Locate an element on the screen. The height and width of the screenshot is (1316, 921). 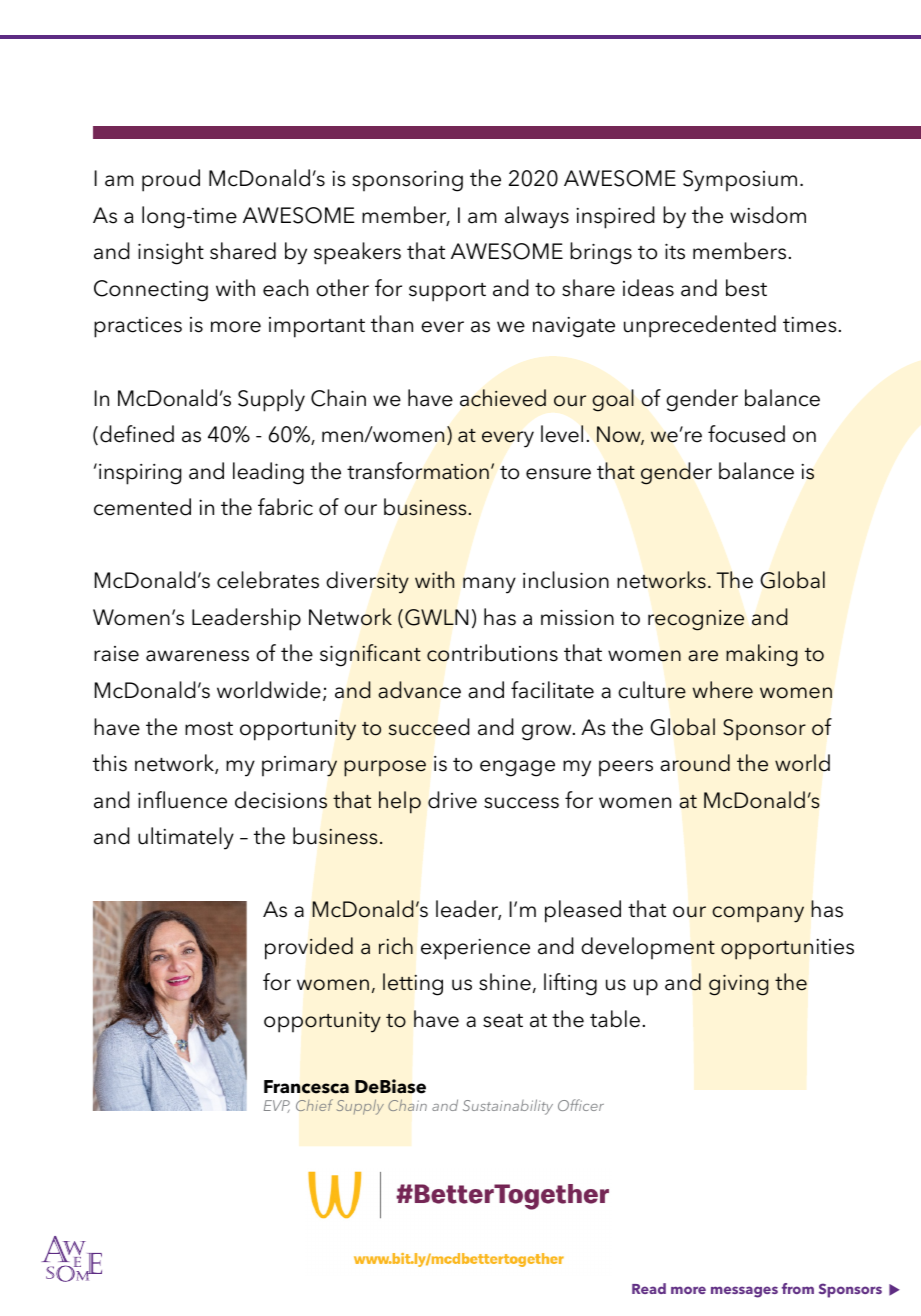
proud is located at coordinates (171, 180).
